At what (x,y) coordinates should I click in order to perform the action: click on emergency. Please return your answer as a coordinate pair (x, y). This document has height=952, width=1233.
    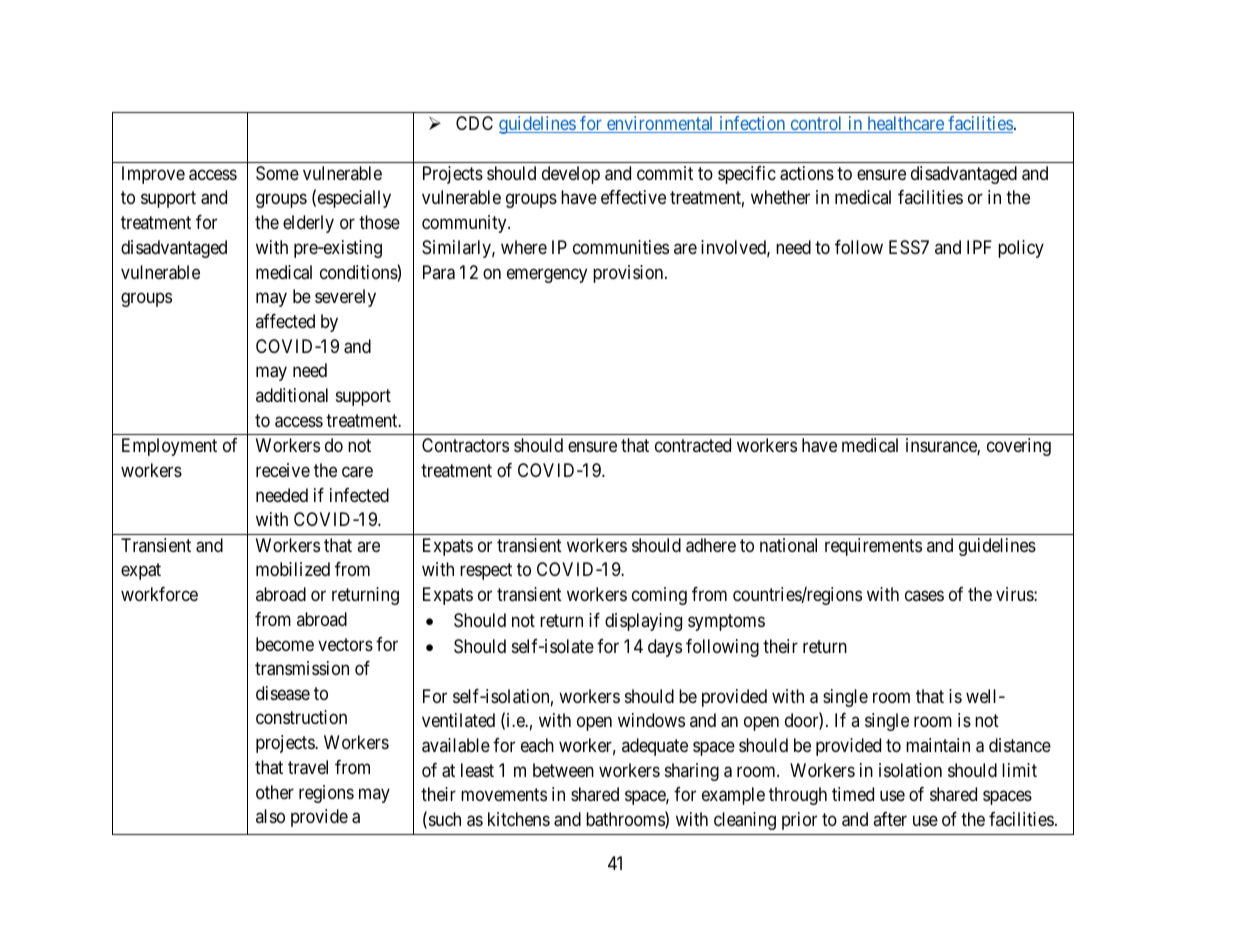
    Looking at the image, I should click on (547, 275).
